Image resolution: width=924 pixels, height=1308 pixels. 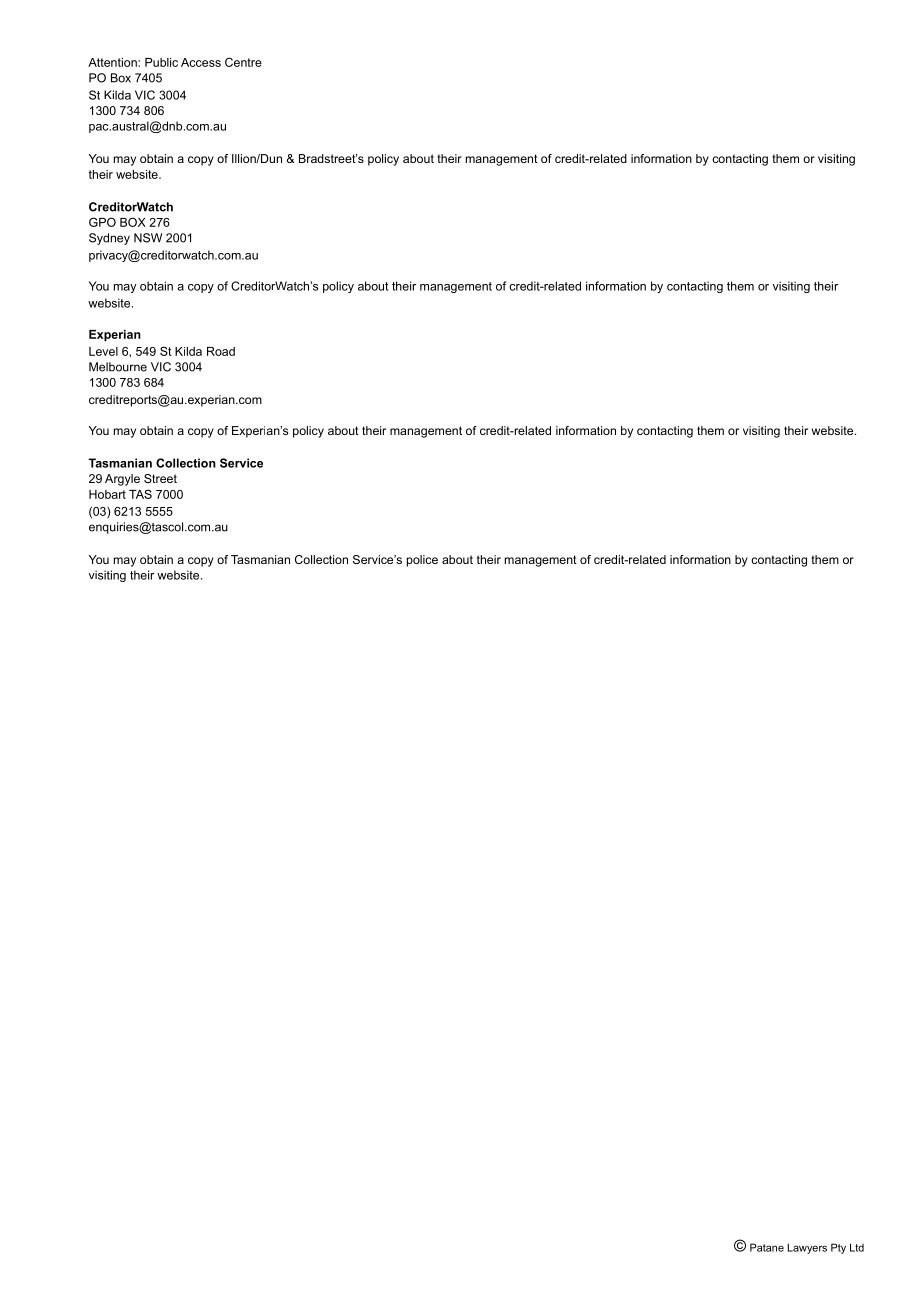 I want to click on Melbourne, so click(x=118, y=367).
